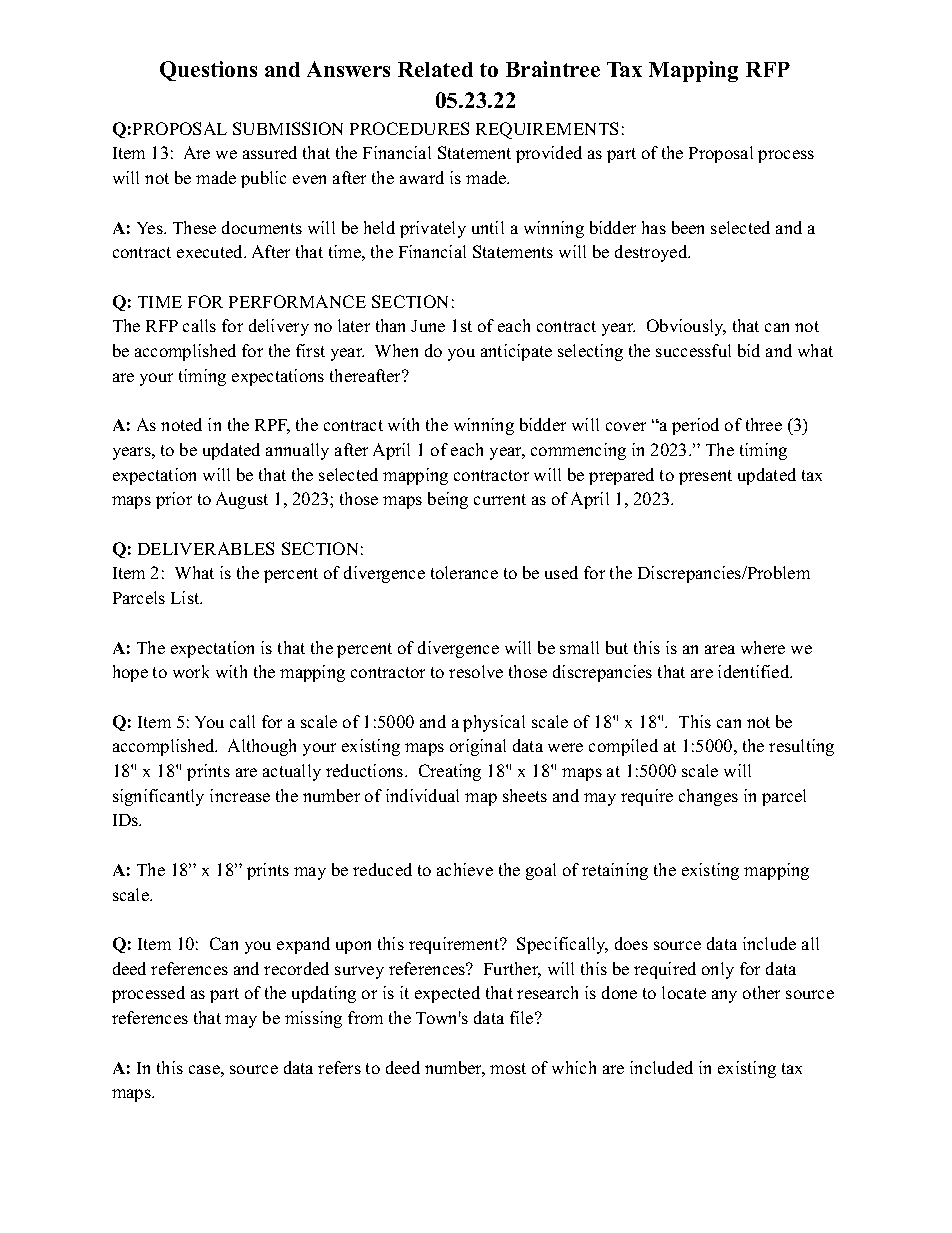  What do you see at coordinates (435, 69) in the page?
I see `Related` at bounding box center [435, 69].
